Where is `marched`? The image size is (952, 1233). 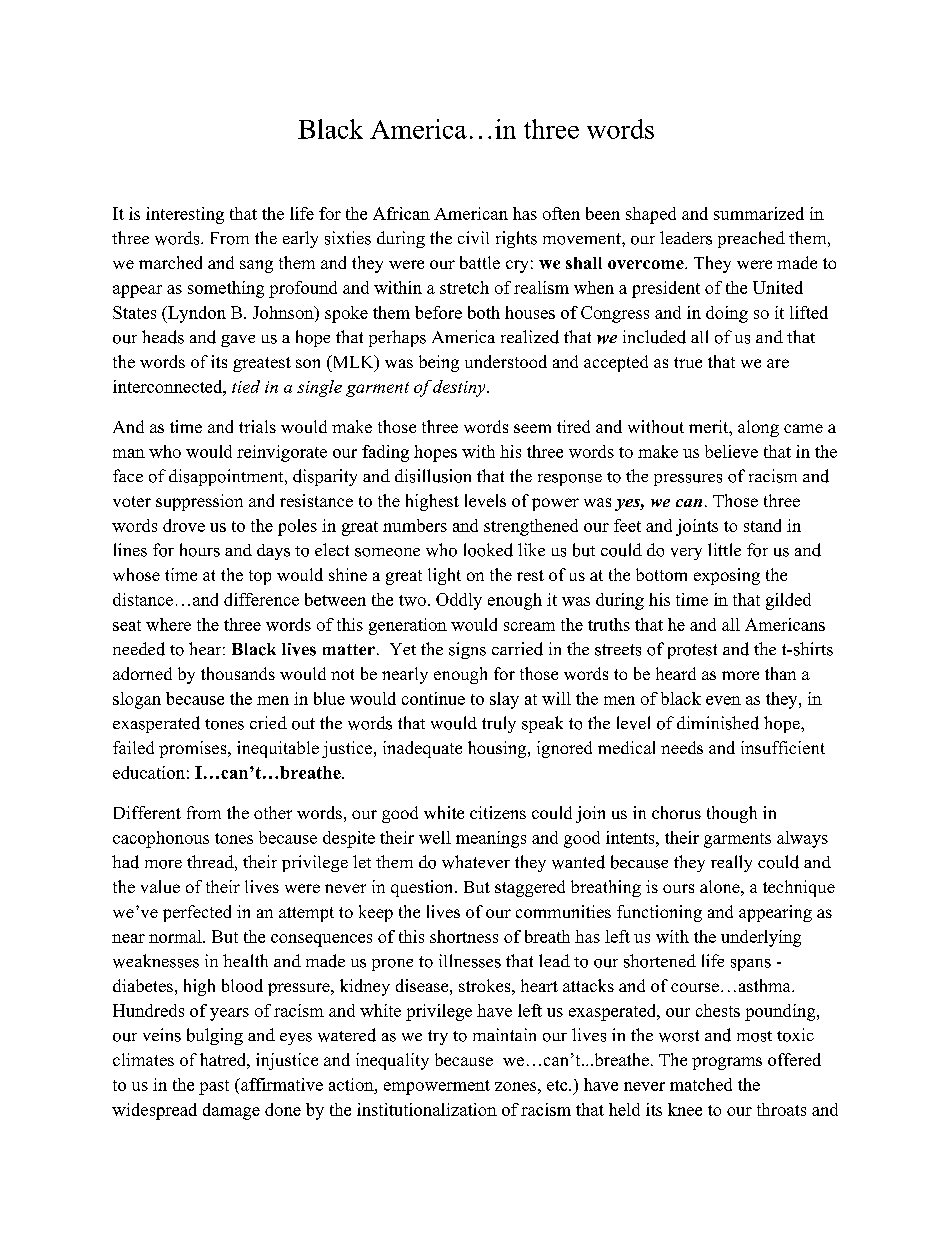
marched is located at coordinates (170, 262).
